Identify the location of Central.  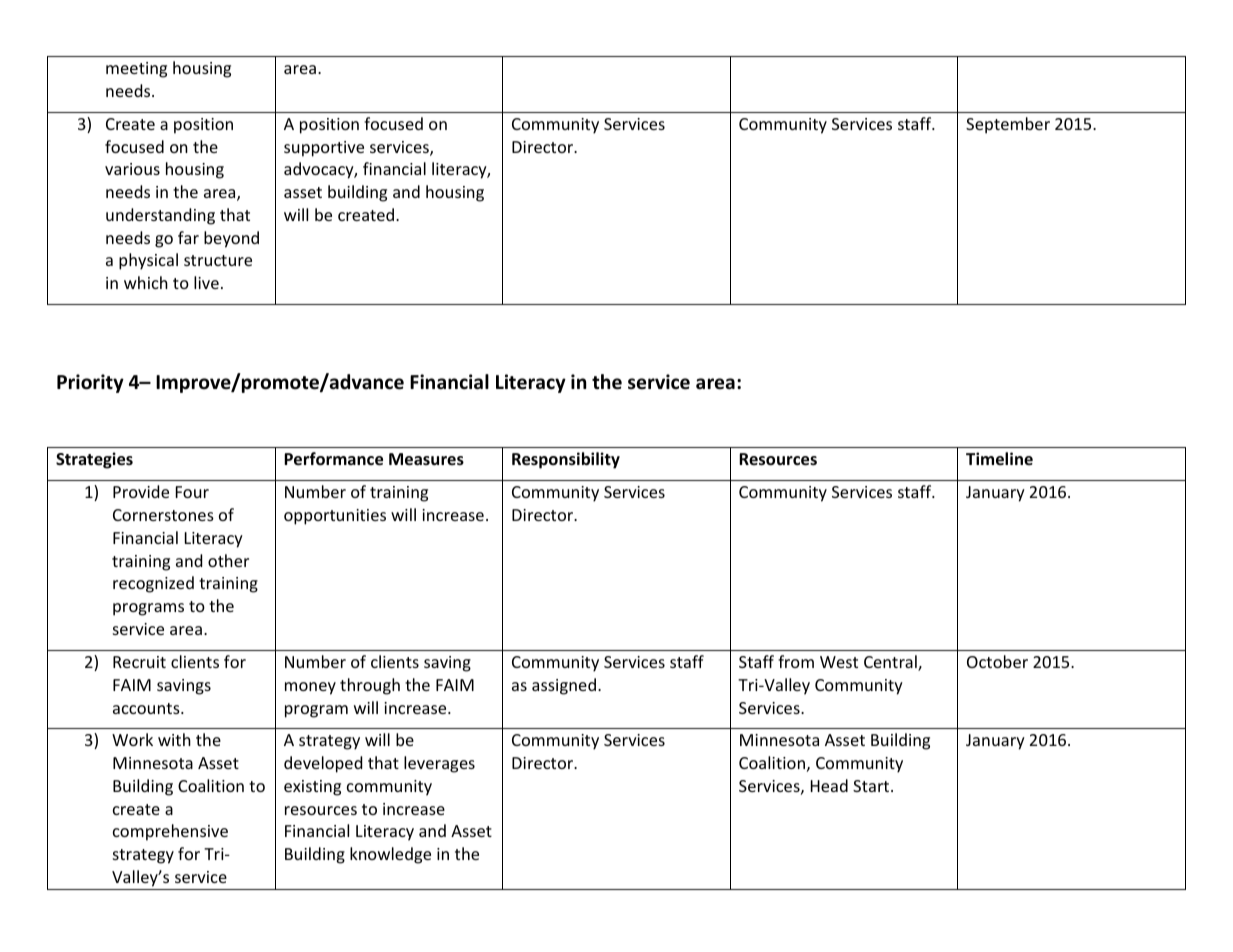
(891, 663).
